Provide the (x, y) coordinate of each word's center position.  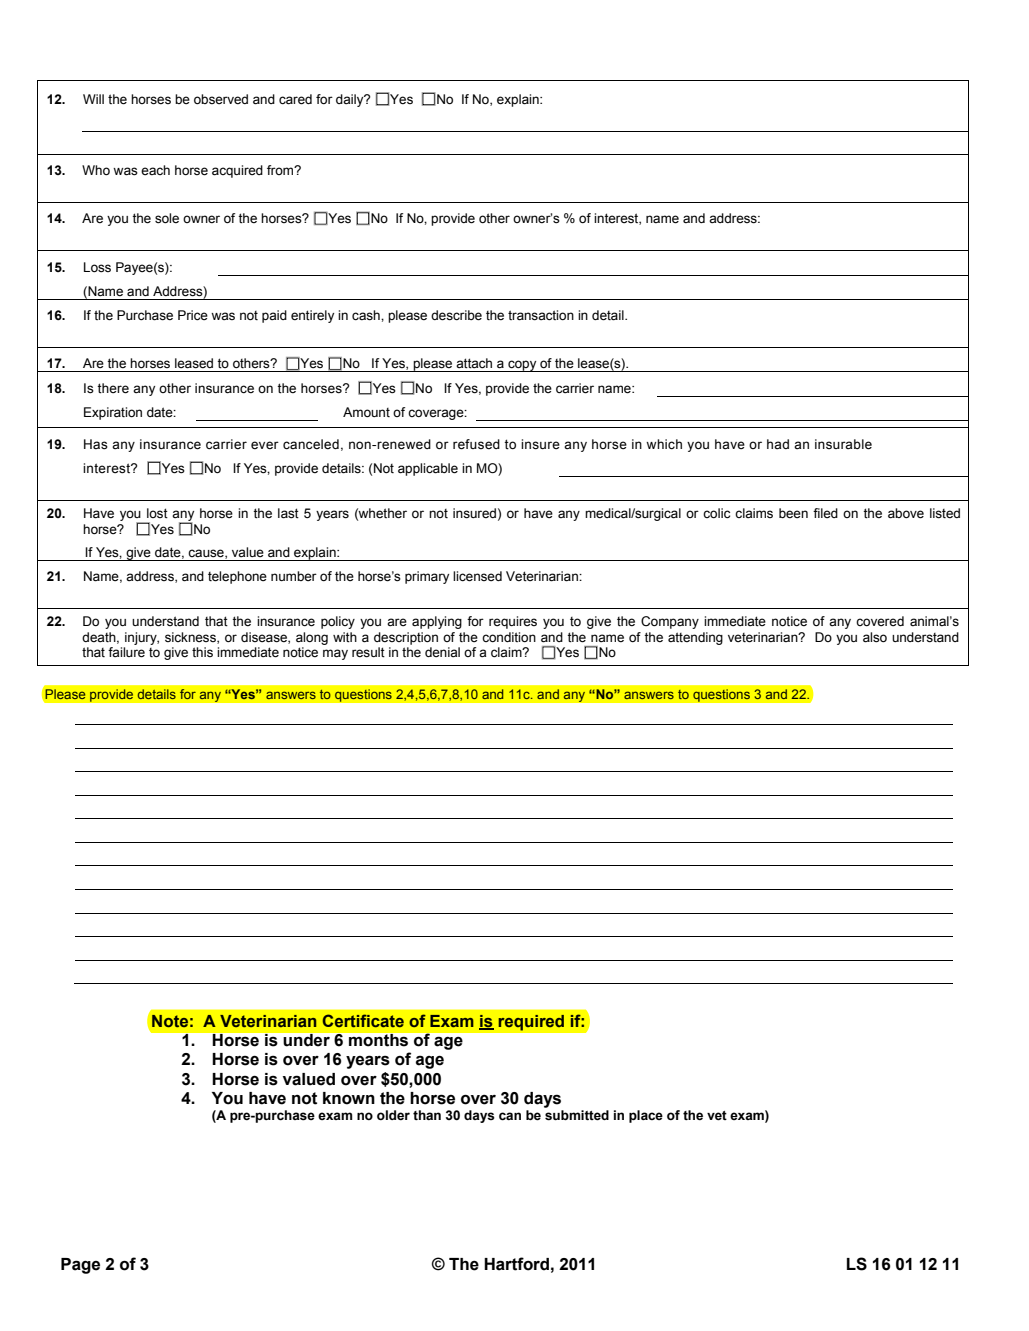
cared (295, 99)
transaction (541, 315)
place (646, 1116)
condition (509, 637)
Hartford (516, 1264)
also (875, 637)
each (155, 170)
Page (80, 1266)
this (202, 652)
